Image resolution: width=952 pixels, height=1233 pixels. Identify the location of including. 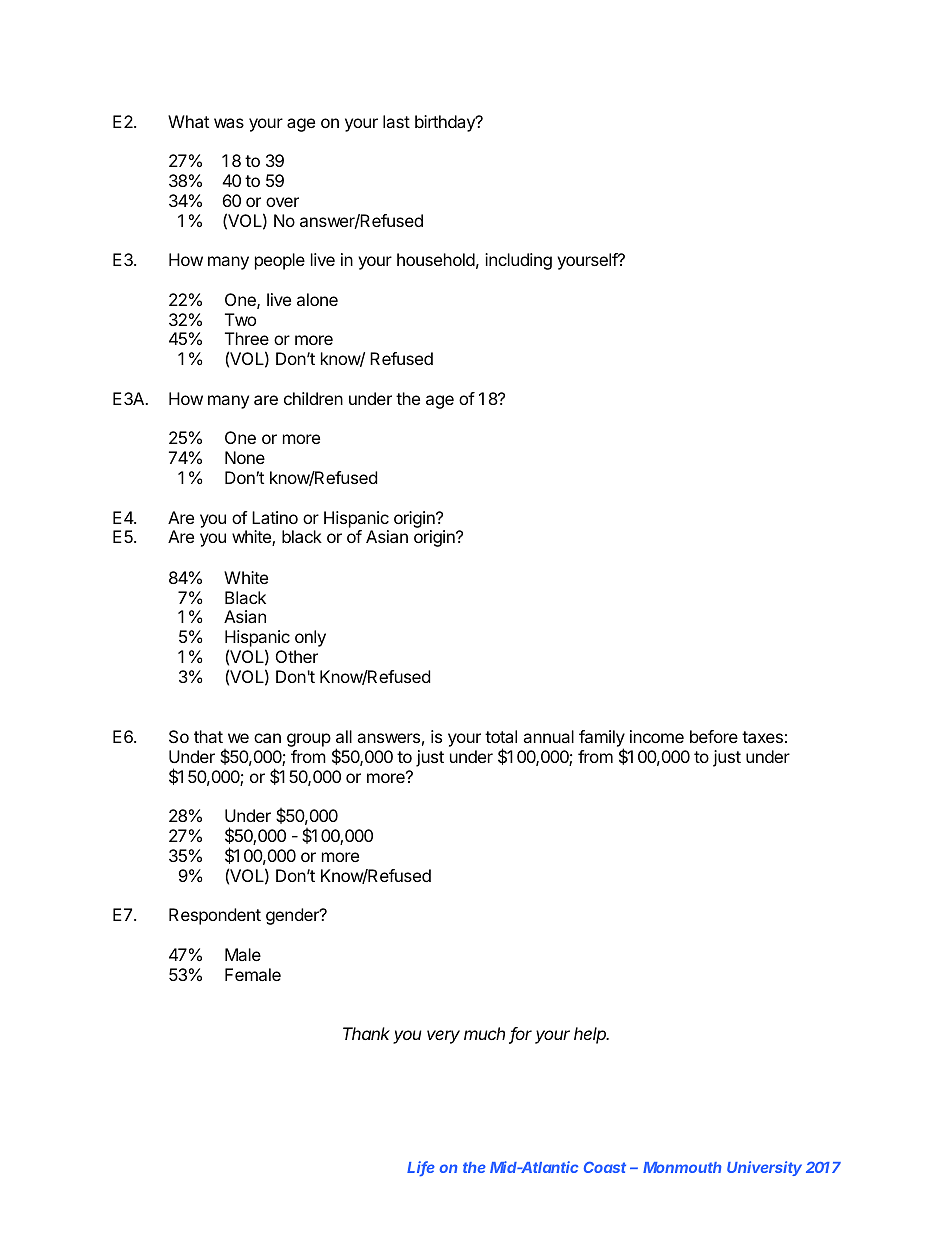
(518, 261).
